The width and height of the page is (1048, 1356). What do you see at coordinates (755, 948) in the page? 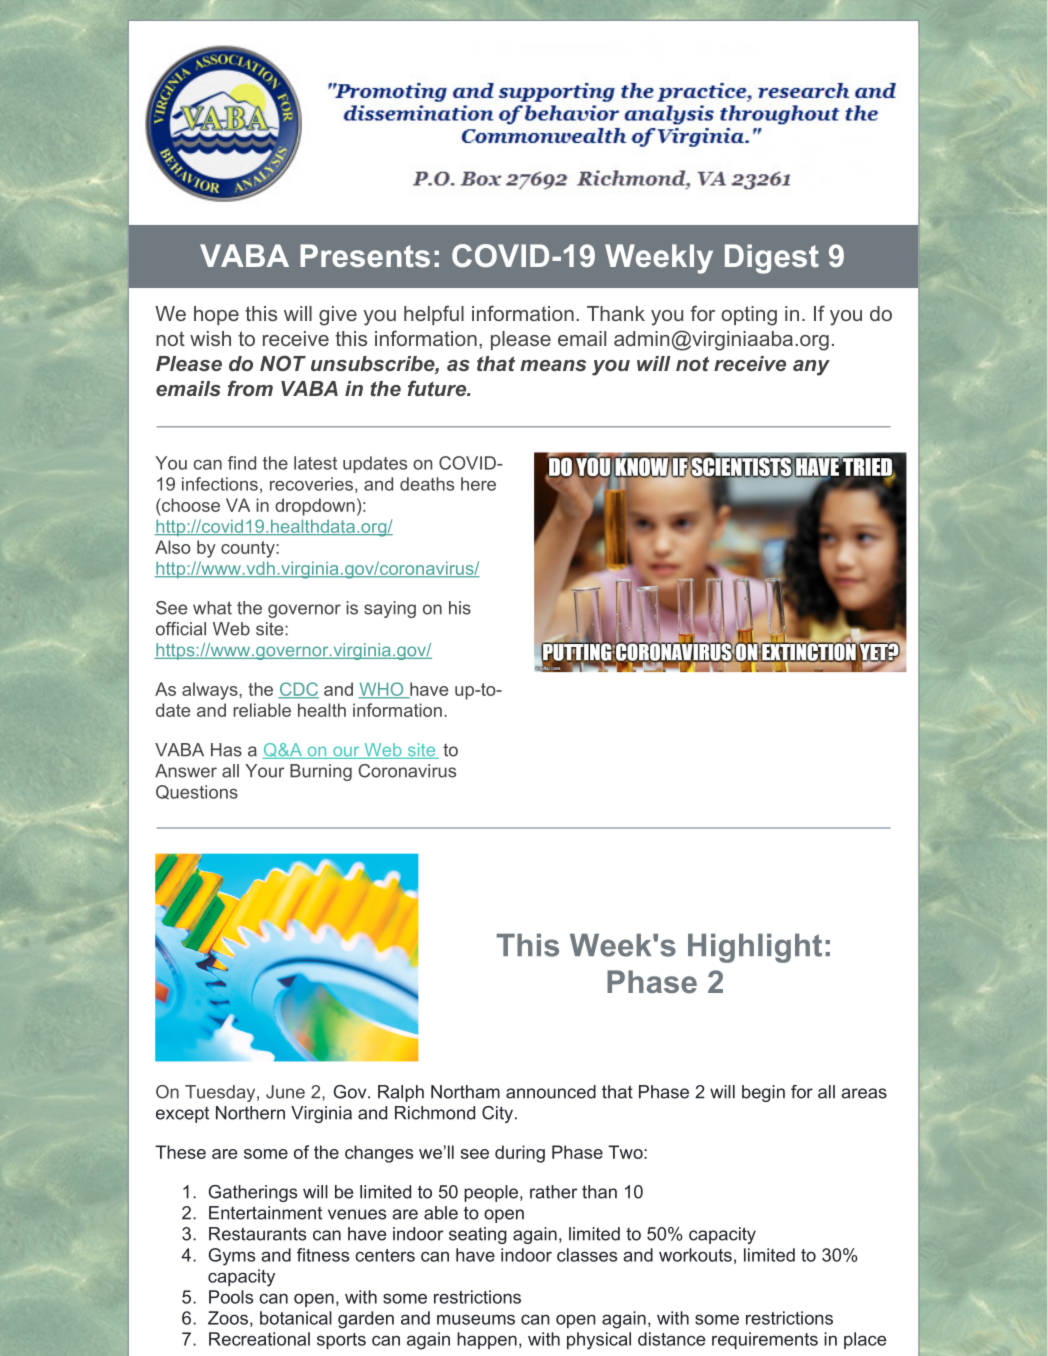
I see `Highlight` at bounding box center [755, 948].
